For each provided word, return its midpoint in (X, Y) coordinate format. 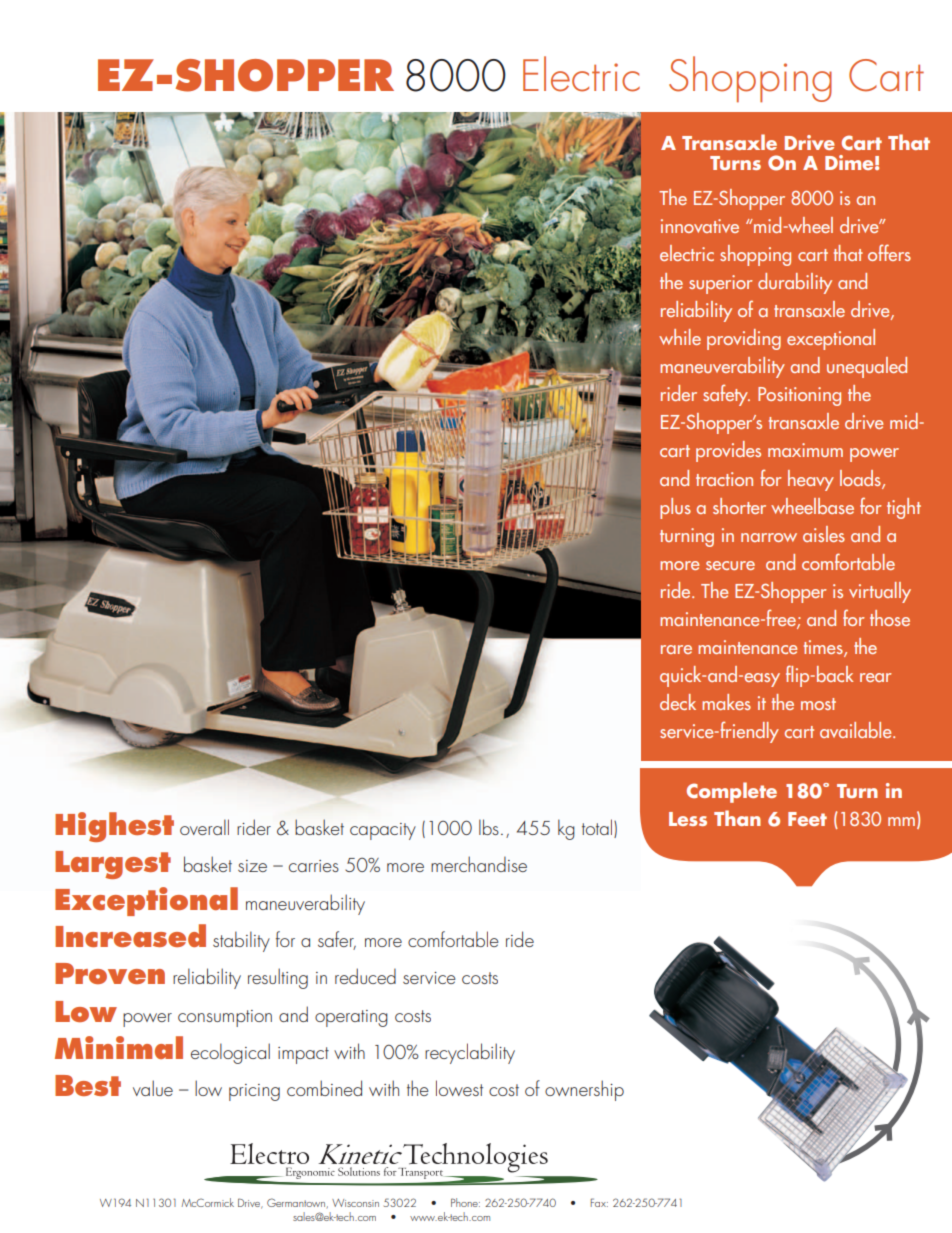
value (153, 1088)
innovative (700, 226)
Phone (465, 1202)
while (680, 337)
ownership (584, 1090)
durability (795, 283)
